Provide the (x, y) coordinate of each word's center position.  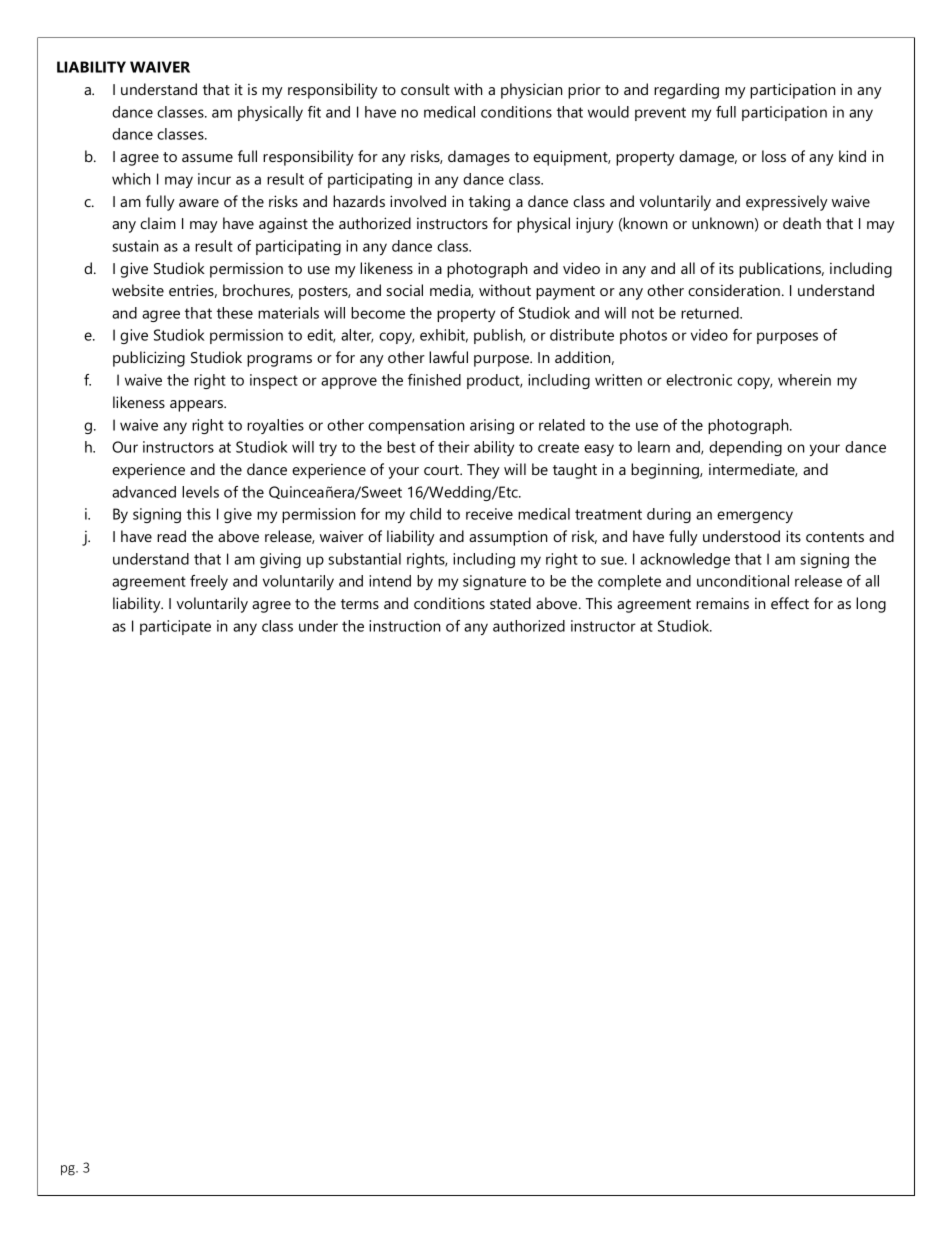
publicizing (149, 359)
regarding (686, 91)
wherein (804, 380)
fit (314, 112)
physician (531, 91)
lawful (448, 357)
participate (175, 627)
